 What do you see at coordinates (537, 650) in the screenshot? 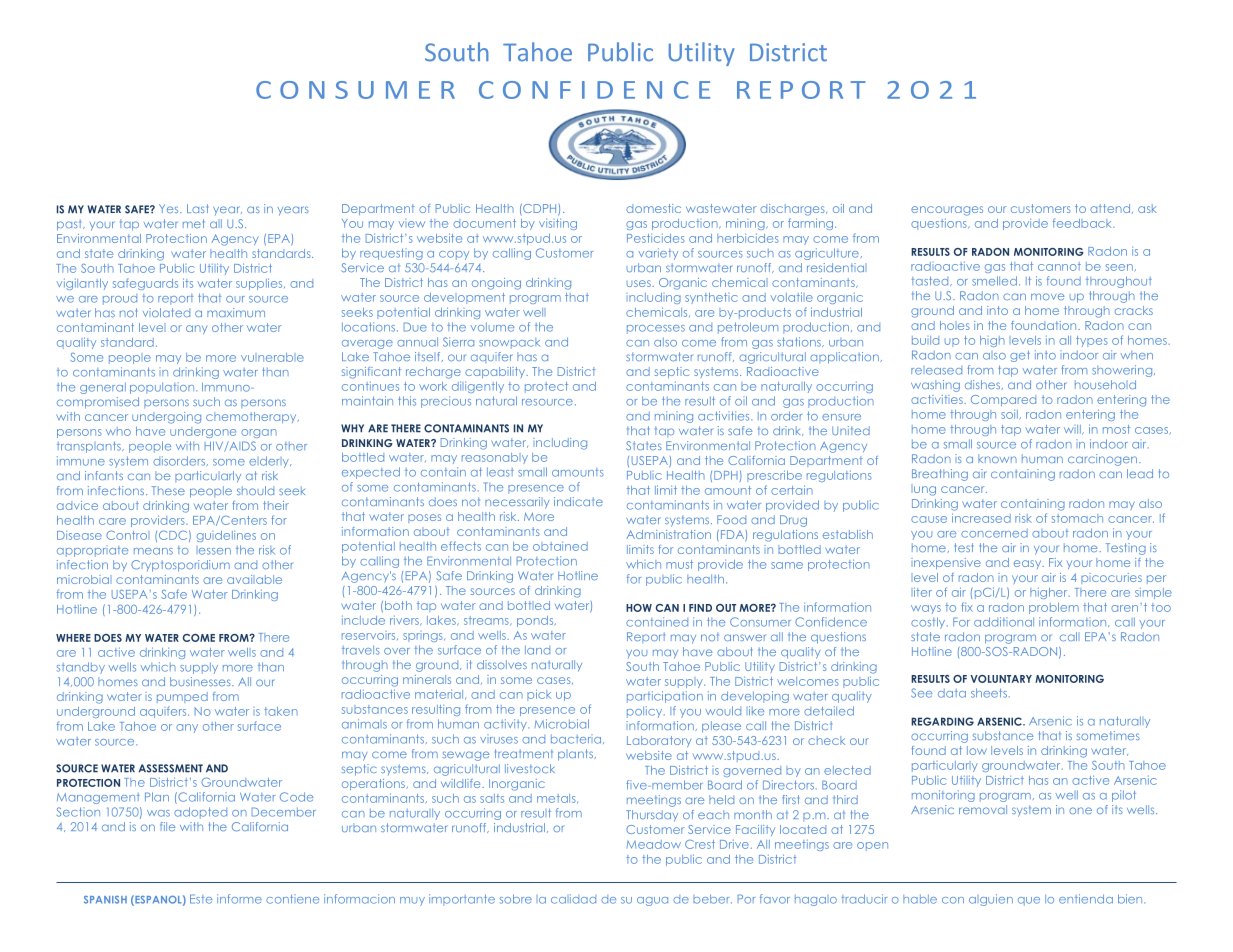
I see `land` at bounding box center [537, 650].
